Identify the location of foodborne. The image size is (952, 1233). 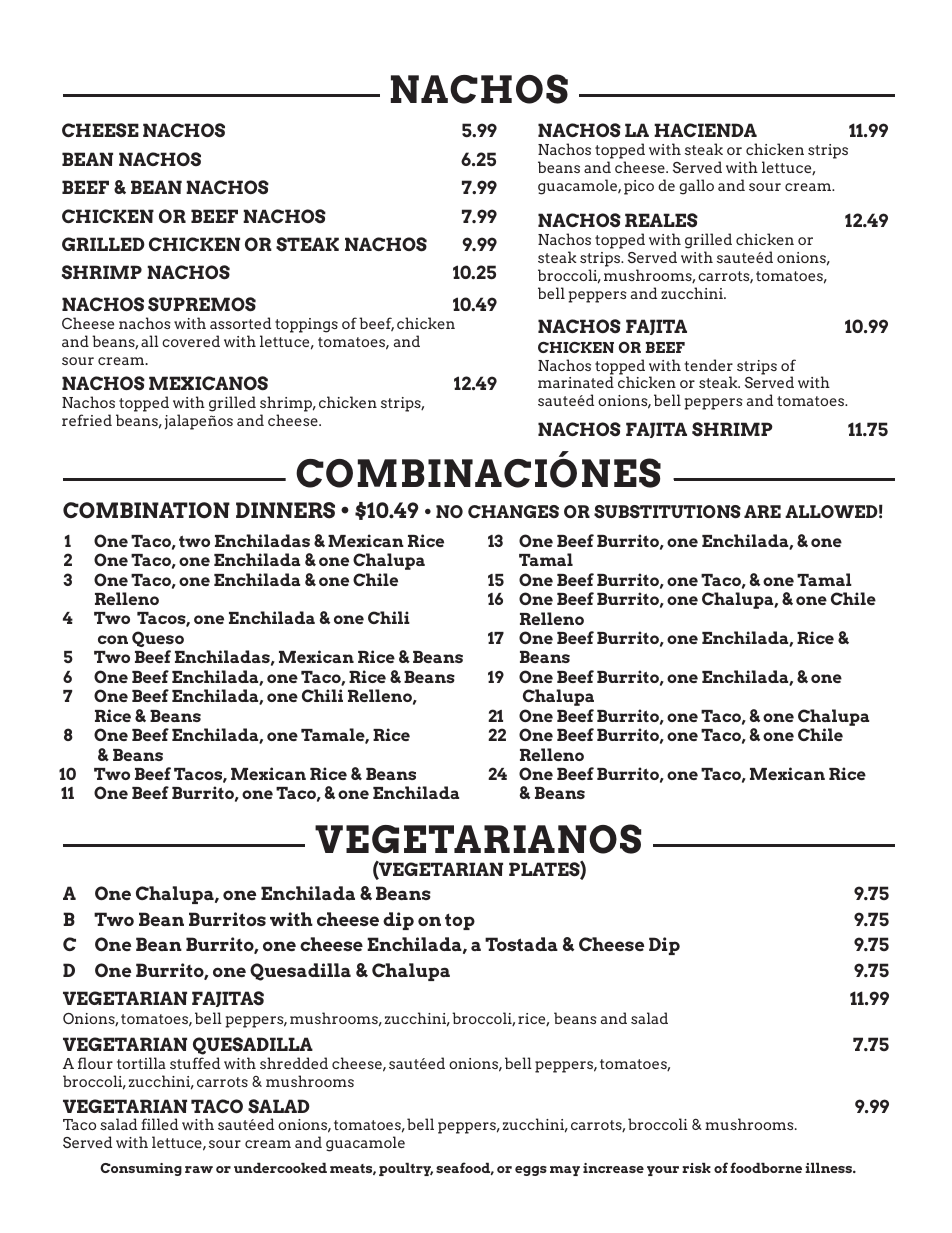
(766, 1167).
